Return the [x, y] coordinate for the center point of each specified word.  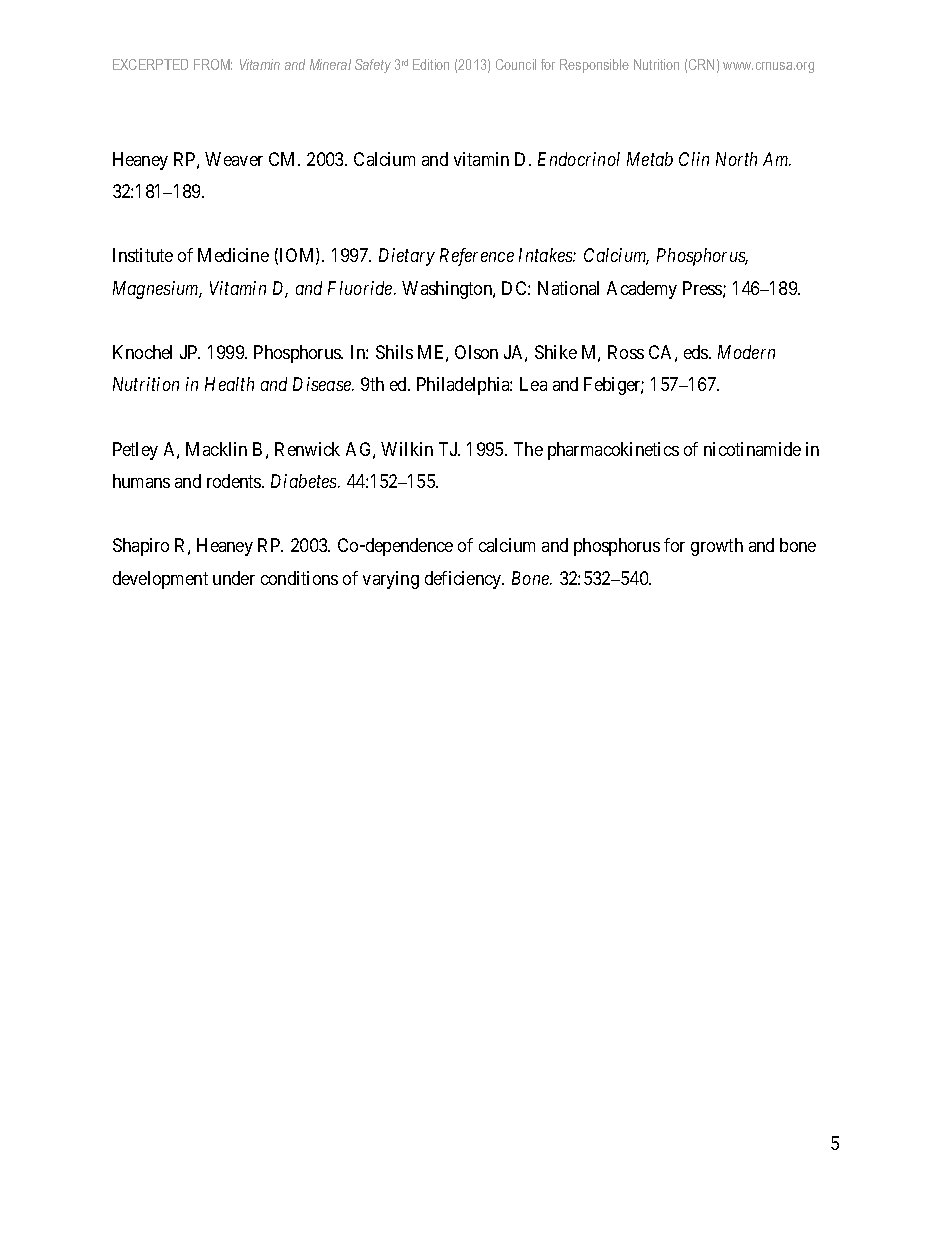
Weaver [234, 159]
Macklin [216, 449]
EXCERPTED [150, 64]
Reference [477, 257]
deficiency [464, 580]
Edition [431, 64]
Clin [694, 159]
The [528, 449]
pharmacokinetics [613, 451]
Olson [476, 352]
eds [697, 352]
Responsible [594, 66]
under [234, 578]
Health [229, 384]
